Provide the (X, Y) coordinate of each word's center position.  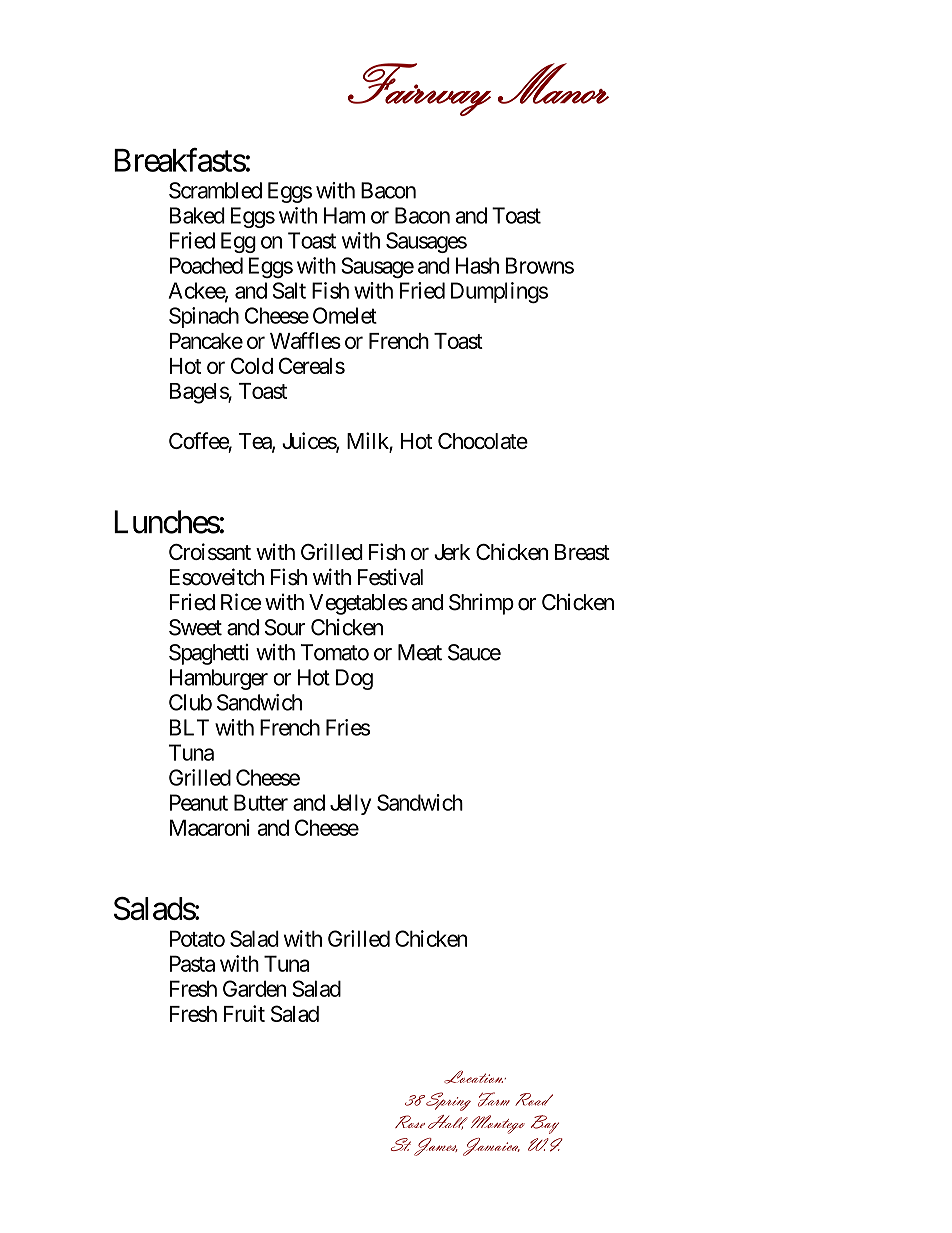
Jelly (350, 804)
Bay (545, 1124)
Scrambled (215, 190)
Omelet (345, 315)
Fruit (244, 1013)
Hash (477, 265)
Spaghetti (208, 654)
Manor (553, 83)
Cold (252, 365)
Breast (582, 552)
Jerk (452, 552)
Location (474, 1077)
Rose (410, 1121)
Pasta (192, 963)
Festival (390, 577)
